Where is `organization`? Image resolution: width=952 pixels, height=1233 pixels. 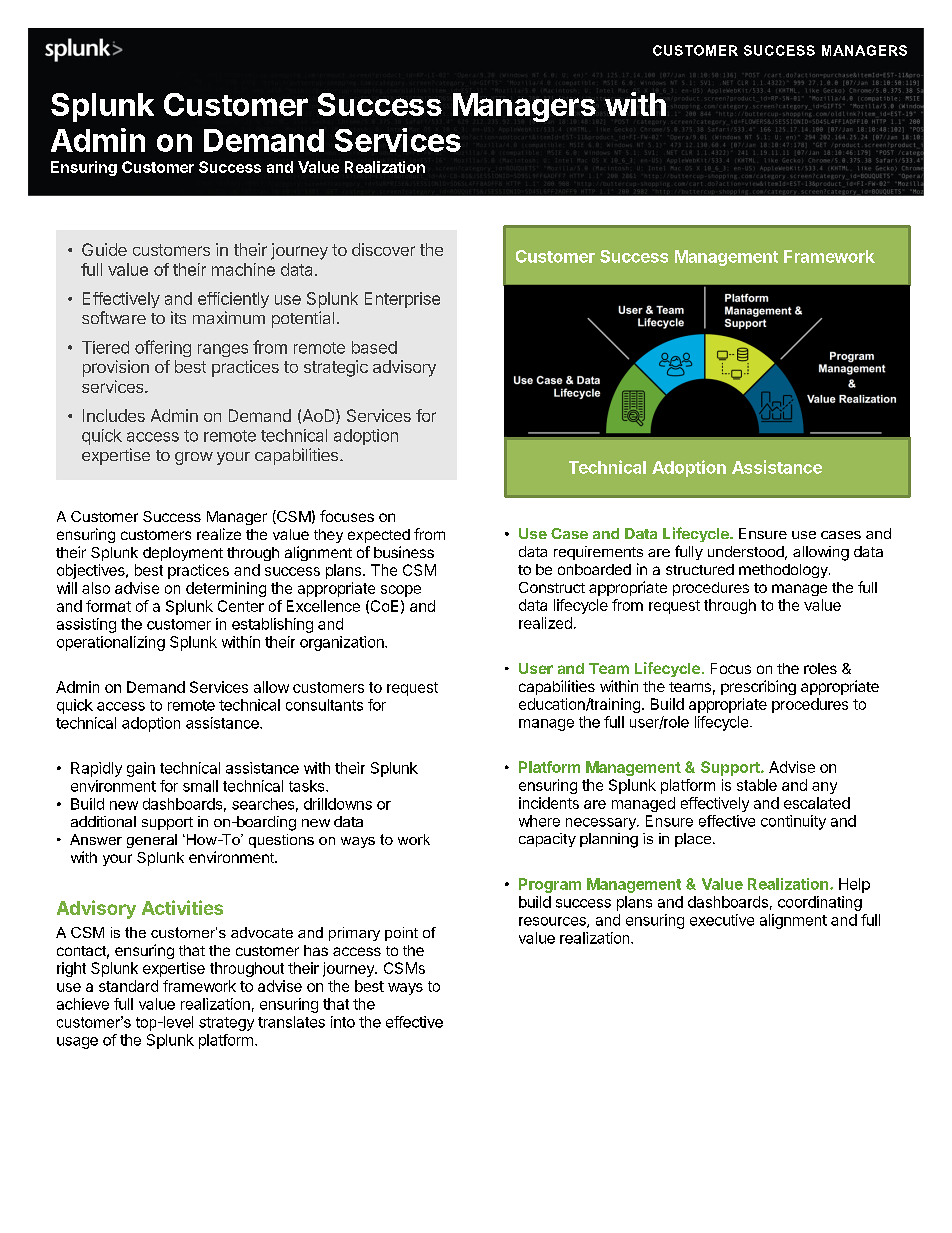
organization is located at coordinates (343, 643).
